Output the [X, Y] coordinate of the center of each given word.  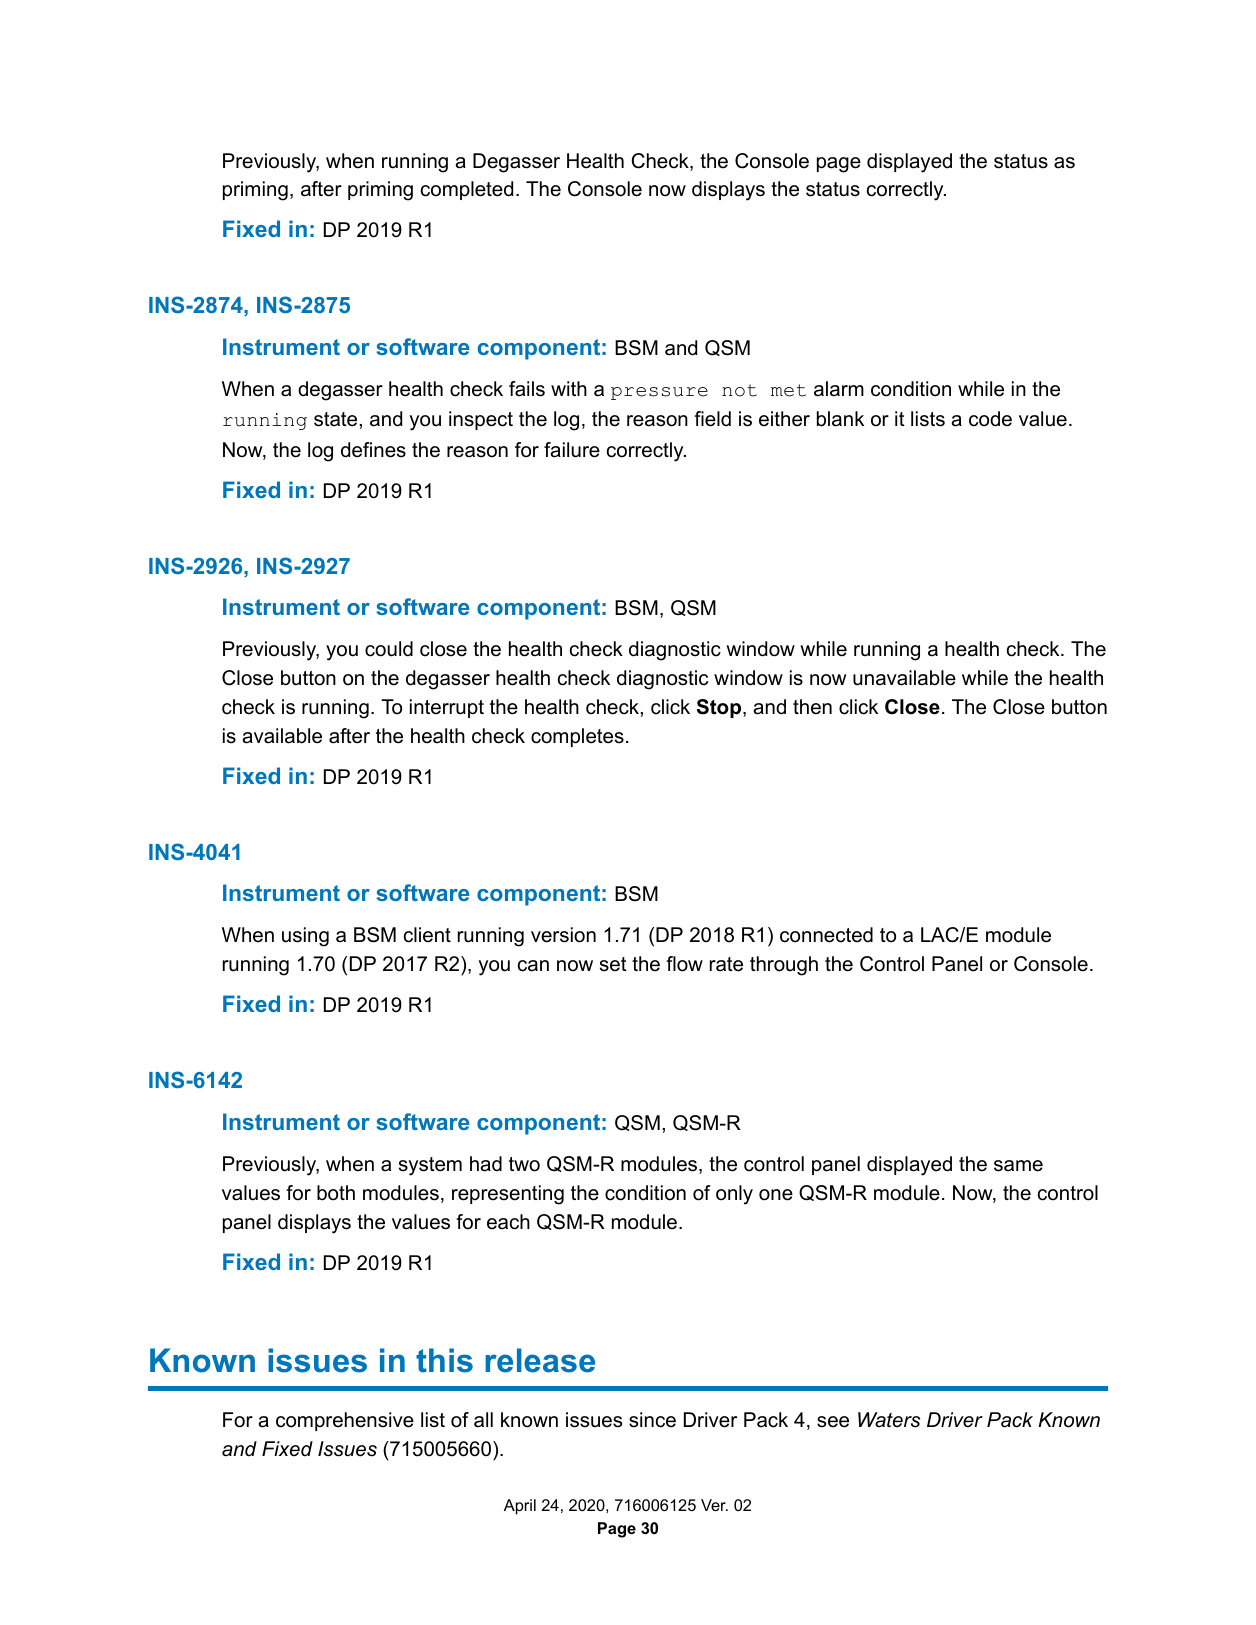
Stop [720, 708]
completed [467, 190]
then [812, 707]
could [389, 649]
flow [684, 964]
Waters [889, 1420]
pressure [659, 393]
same [1018, 1166]
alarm [839, 389]
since [652, 1420]
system [430, 1166]
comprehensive [345, 1421]
